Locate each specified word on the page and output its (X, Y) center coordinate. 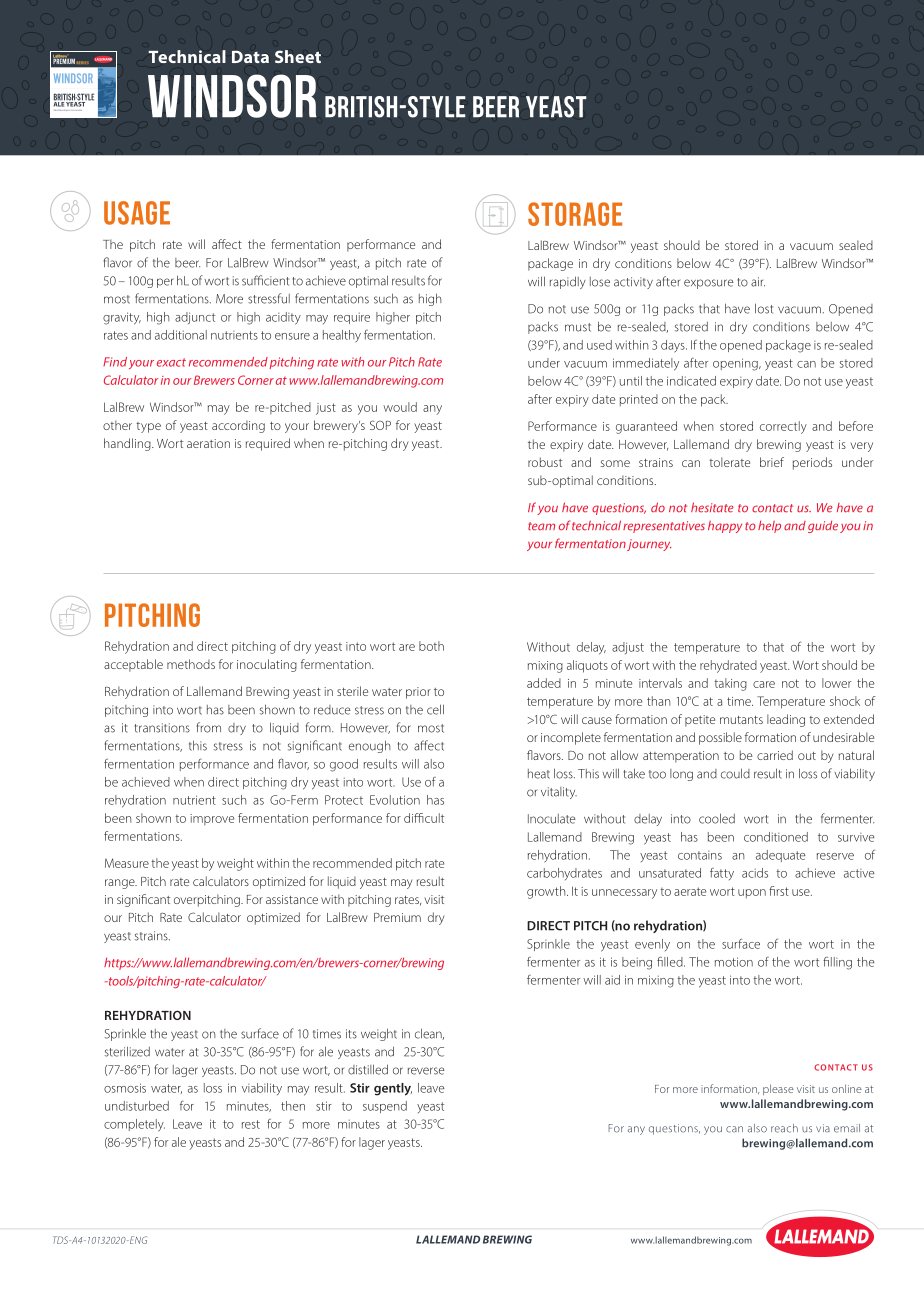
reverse (426, 1071)
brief (772, 462)
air (758, 282)
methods (191, 664)
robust (545, 462)
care (764, 684)
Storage (575, 214)
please (778, 1089)
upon (752, 893)
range (121, 884)
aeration (208, 443)
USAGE (137, 213)
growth (547, 892)
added (544, 683)
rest (251, 1124)
